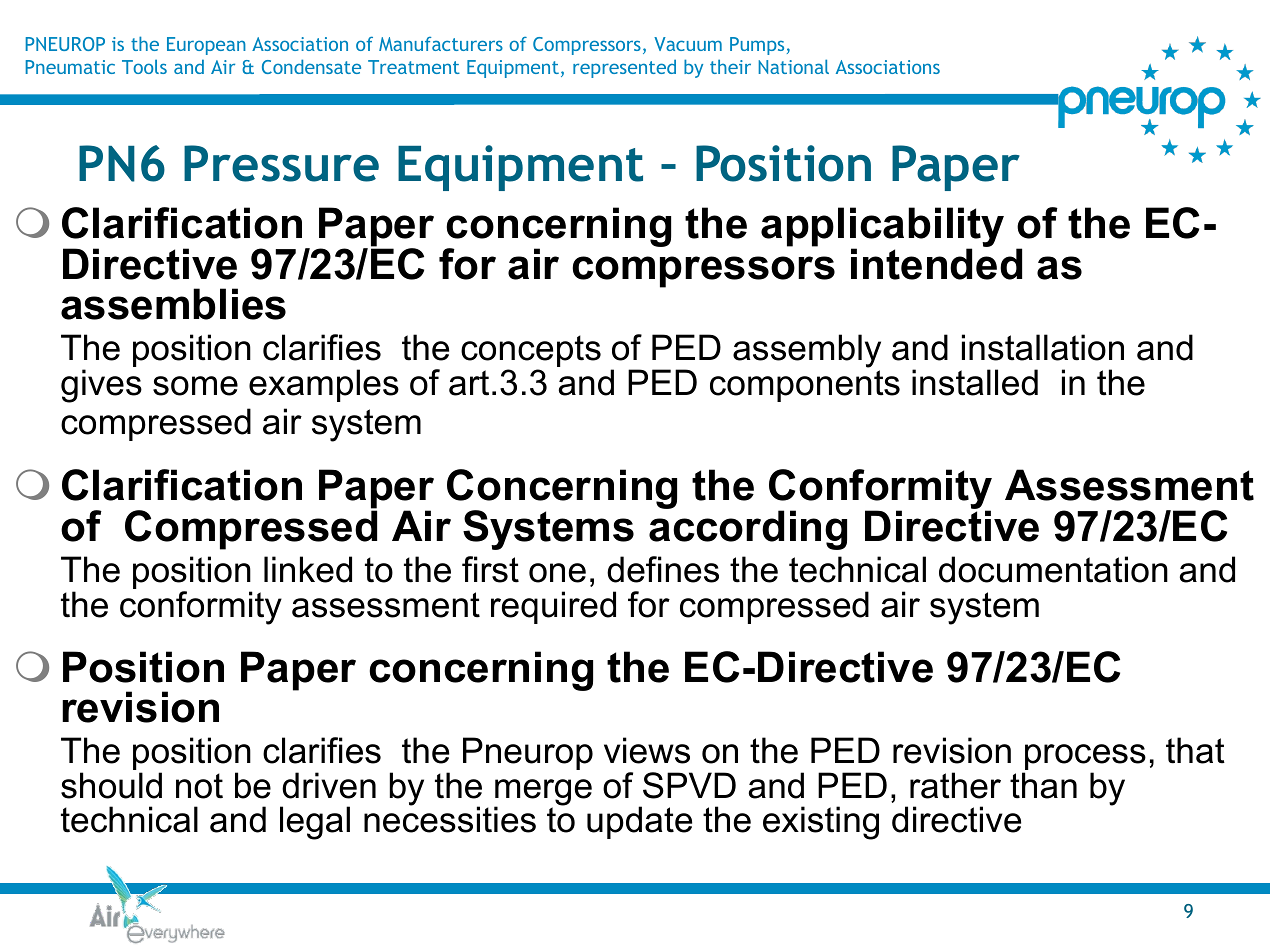 This image has width=1270, height=952. Describe the element at coordinates (144, 66) in the image. I see `Tools` at that location.
